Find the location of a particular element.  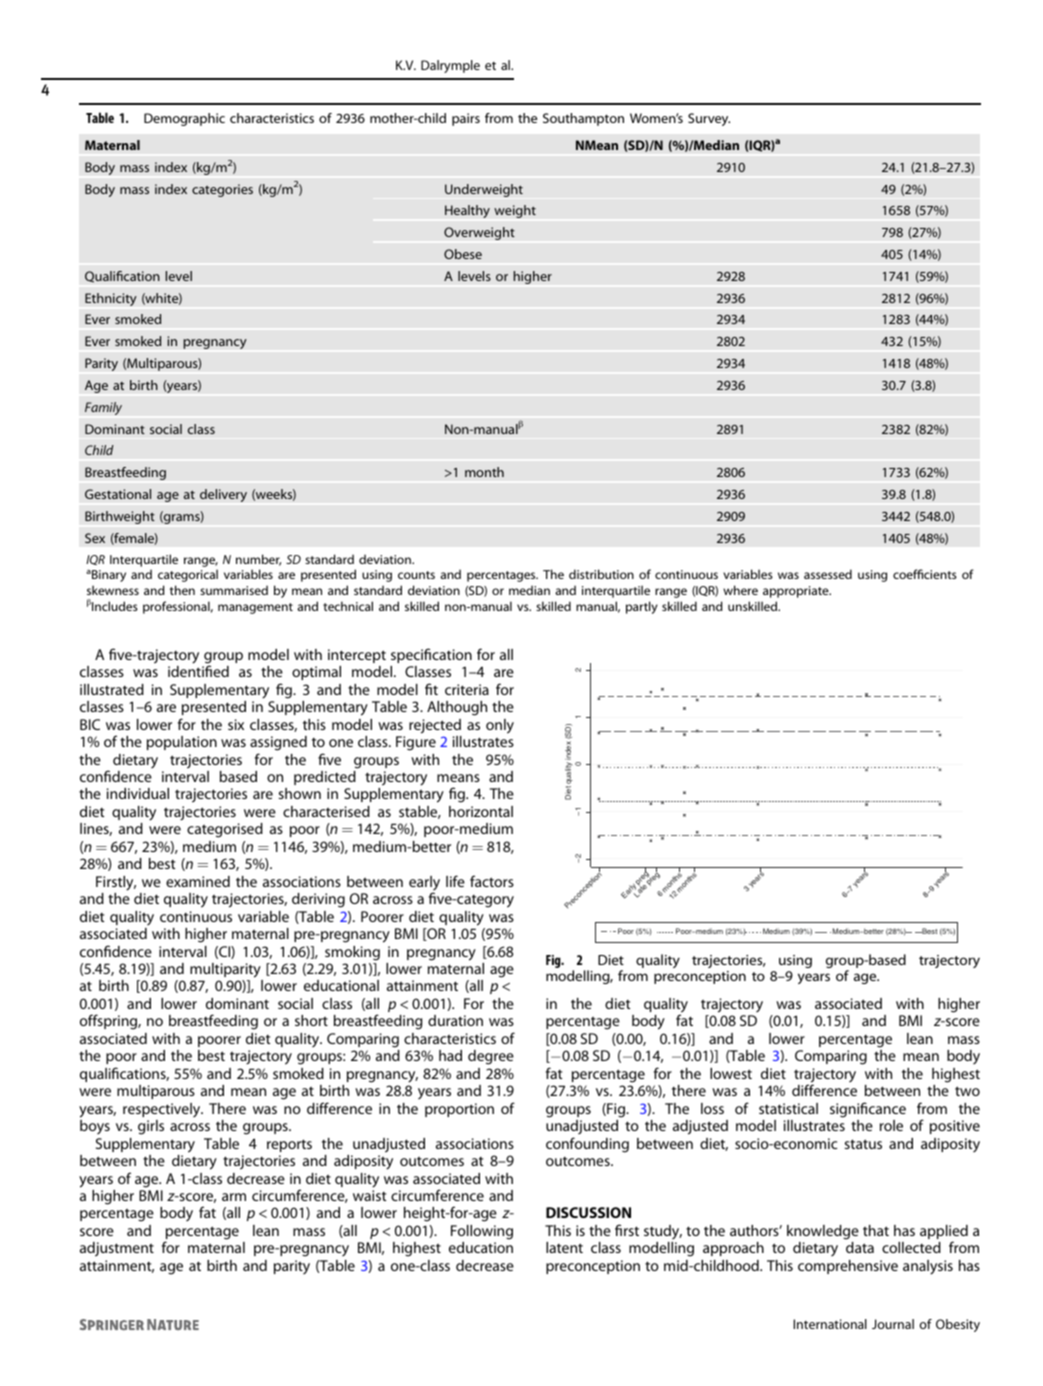

Southampton is located at coordinates (583, 119).
